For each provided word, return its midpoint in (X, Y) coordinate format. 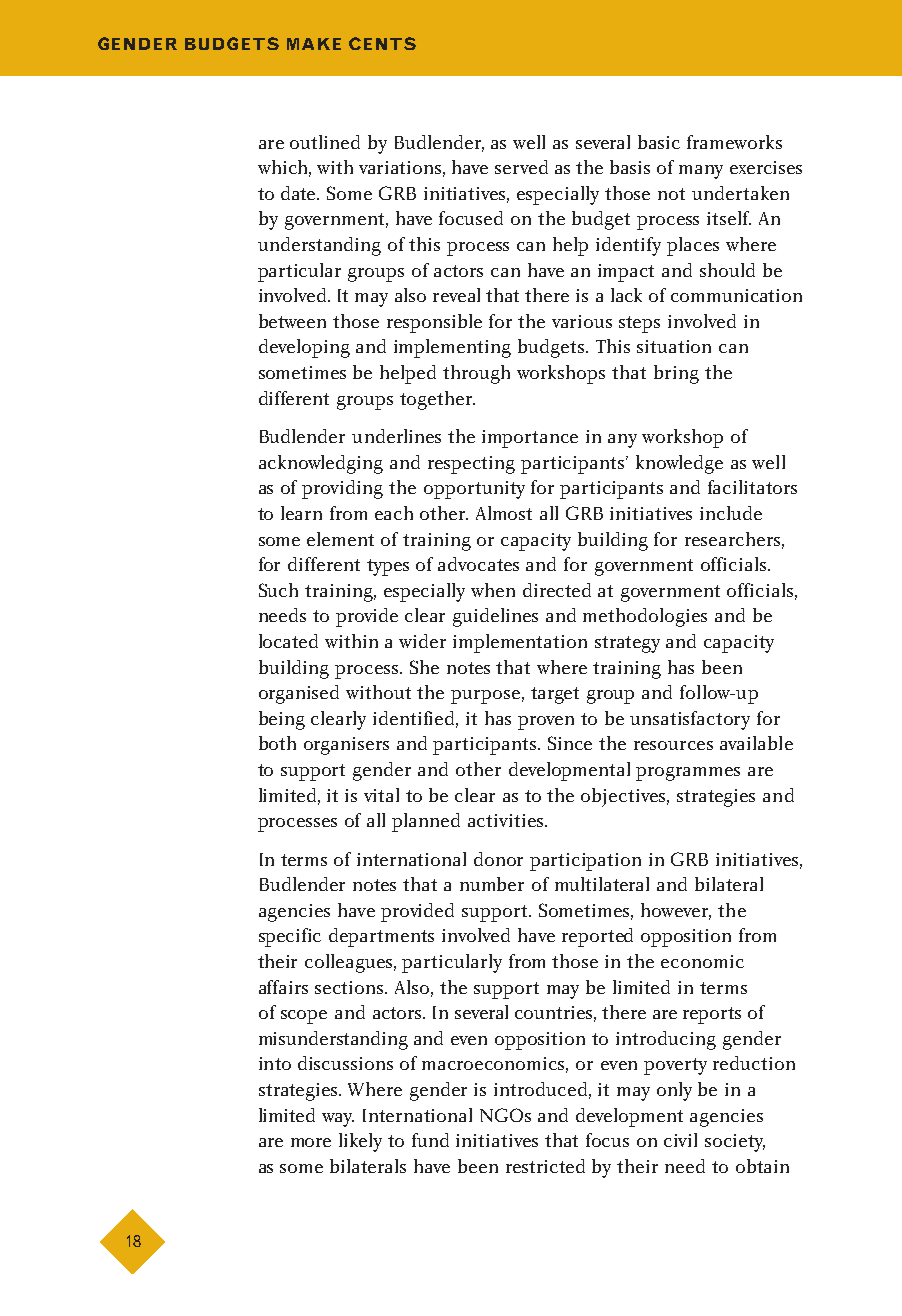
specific (290, 937)
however (676, 911)
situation (674, 346)
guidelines (495, 617)
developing (304, 348)
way (338, 1120)
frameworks (734, 142)
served (521, 167)
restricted (545, 1166)
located (288, 641)
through (476, 374)
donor (498, 859)
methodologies (645, 617)
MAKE (314, 44)
